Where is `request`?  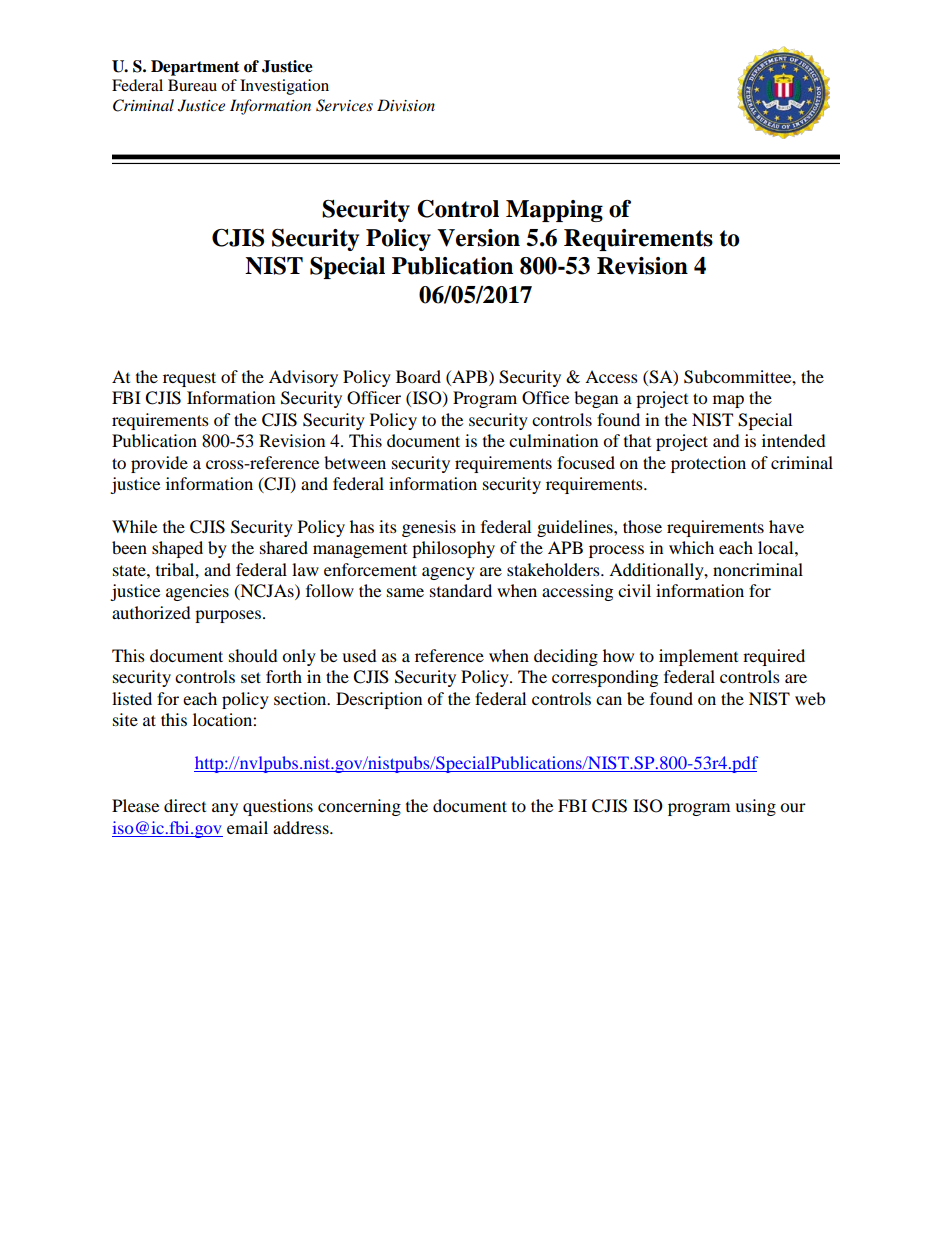 request is located at coordinates (189, 379).
